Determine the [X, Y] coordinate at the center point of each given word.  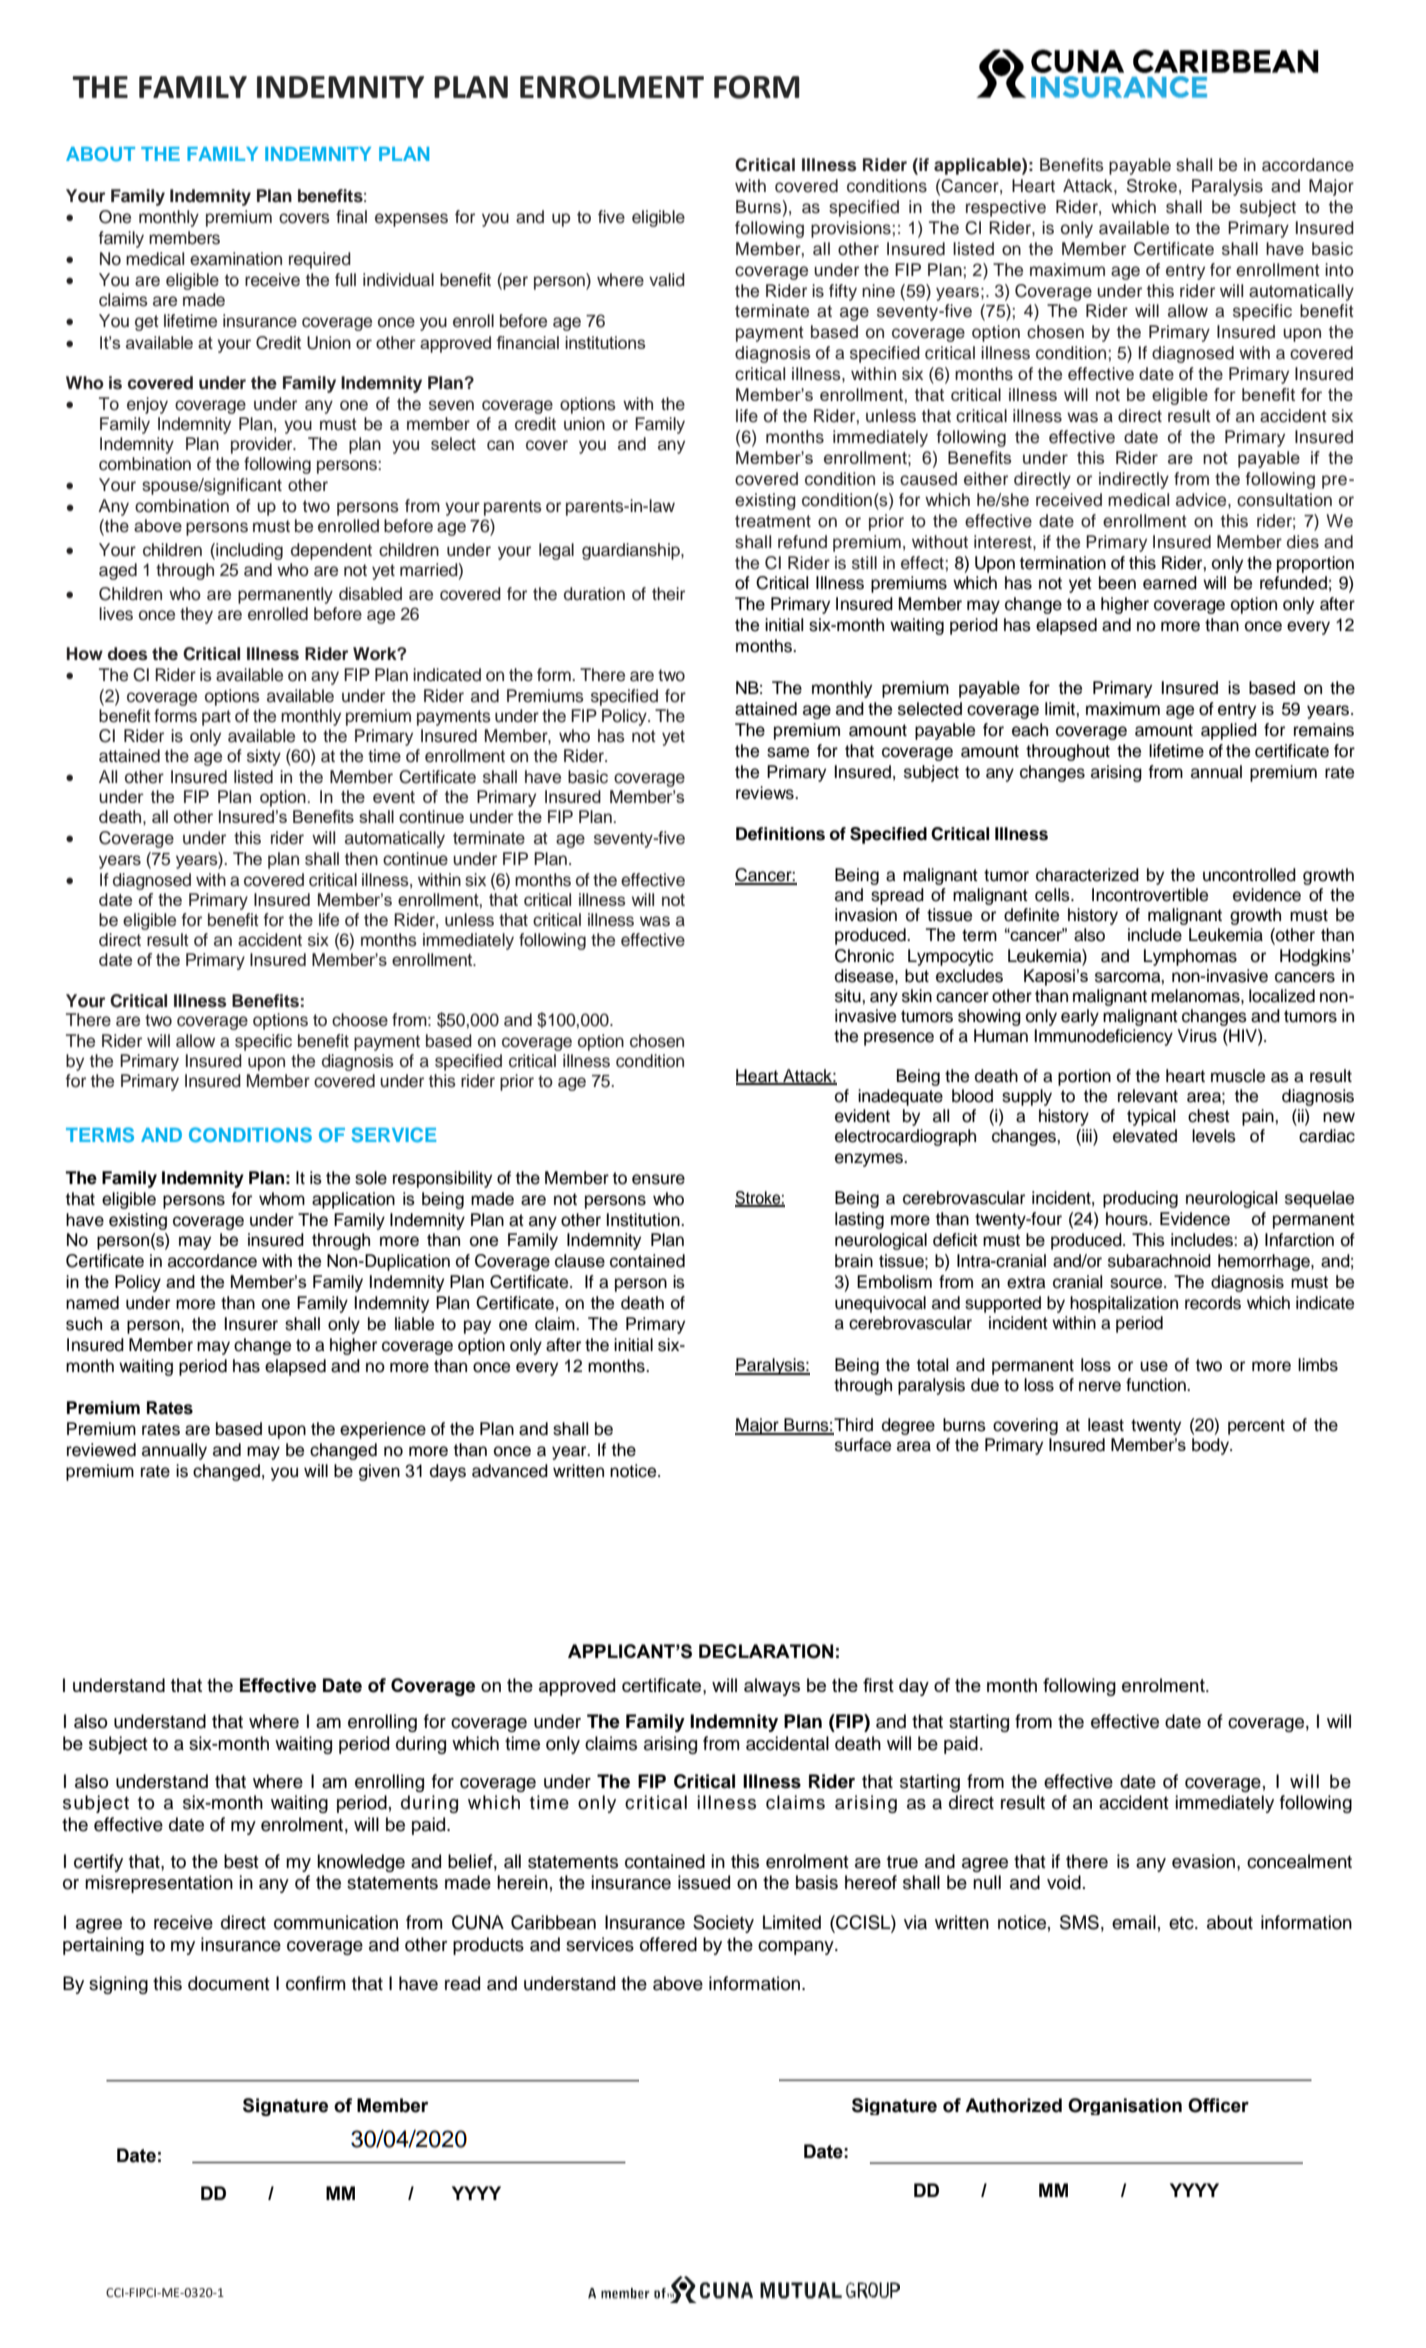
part [216, 718]
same [788, 752]
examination [236, 259]
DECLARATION [766, 1651]
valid [667, 280]
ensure [658, 1179]
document [229, 1983]
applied [1229, 731]
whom [282, 1199]
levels [1214, 1136]
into [1339, 270]
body [1212, 1446]
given [379, 1472]
